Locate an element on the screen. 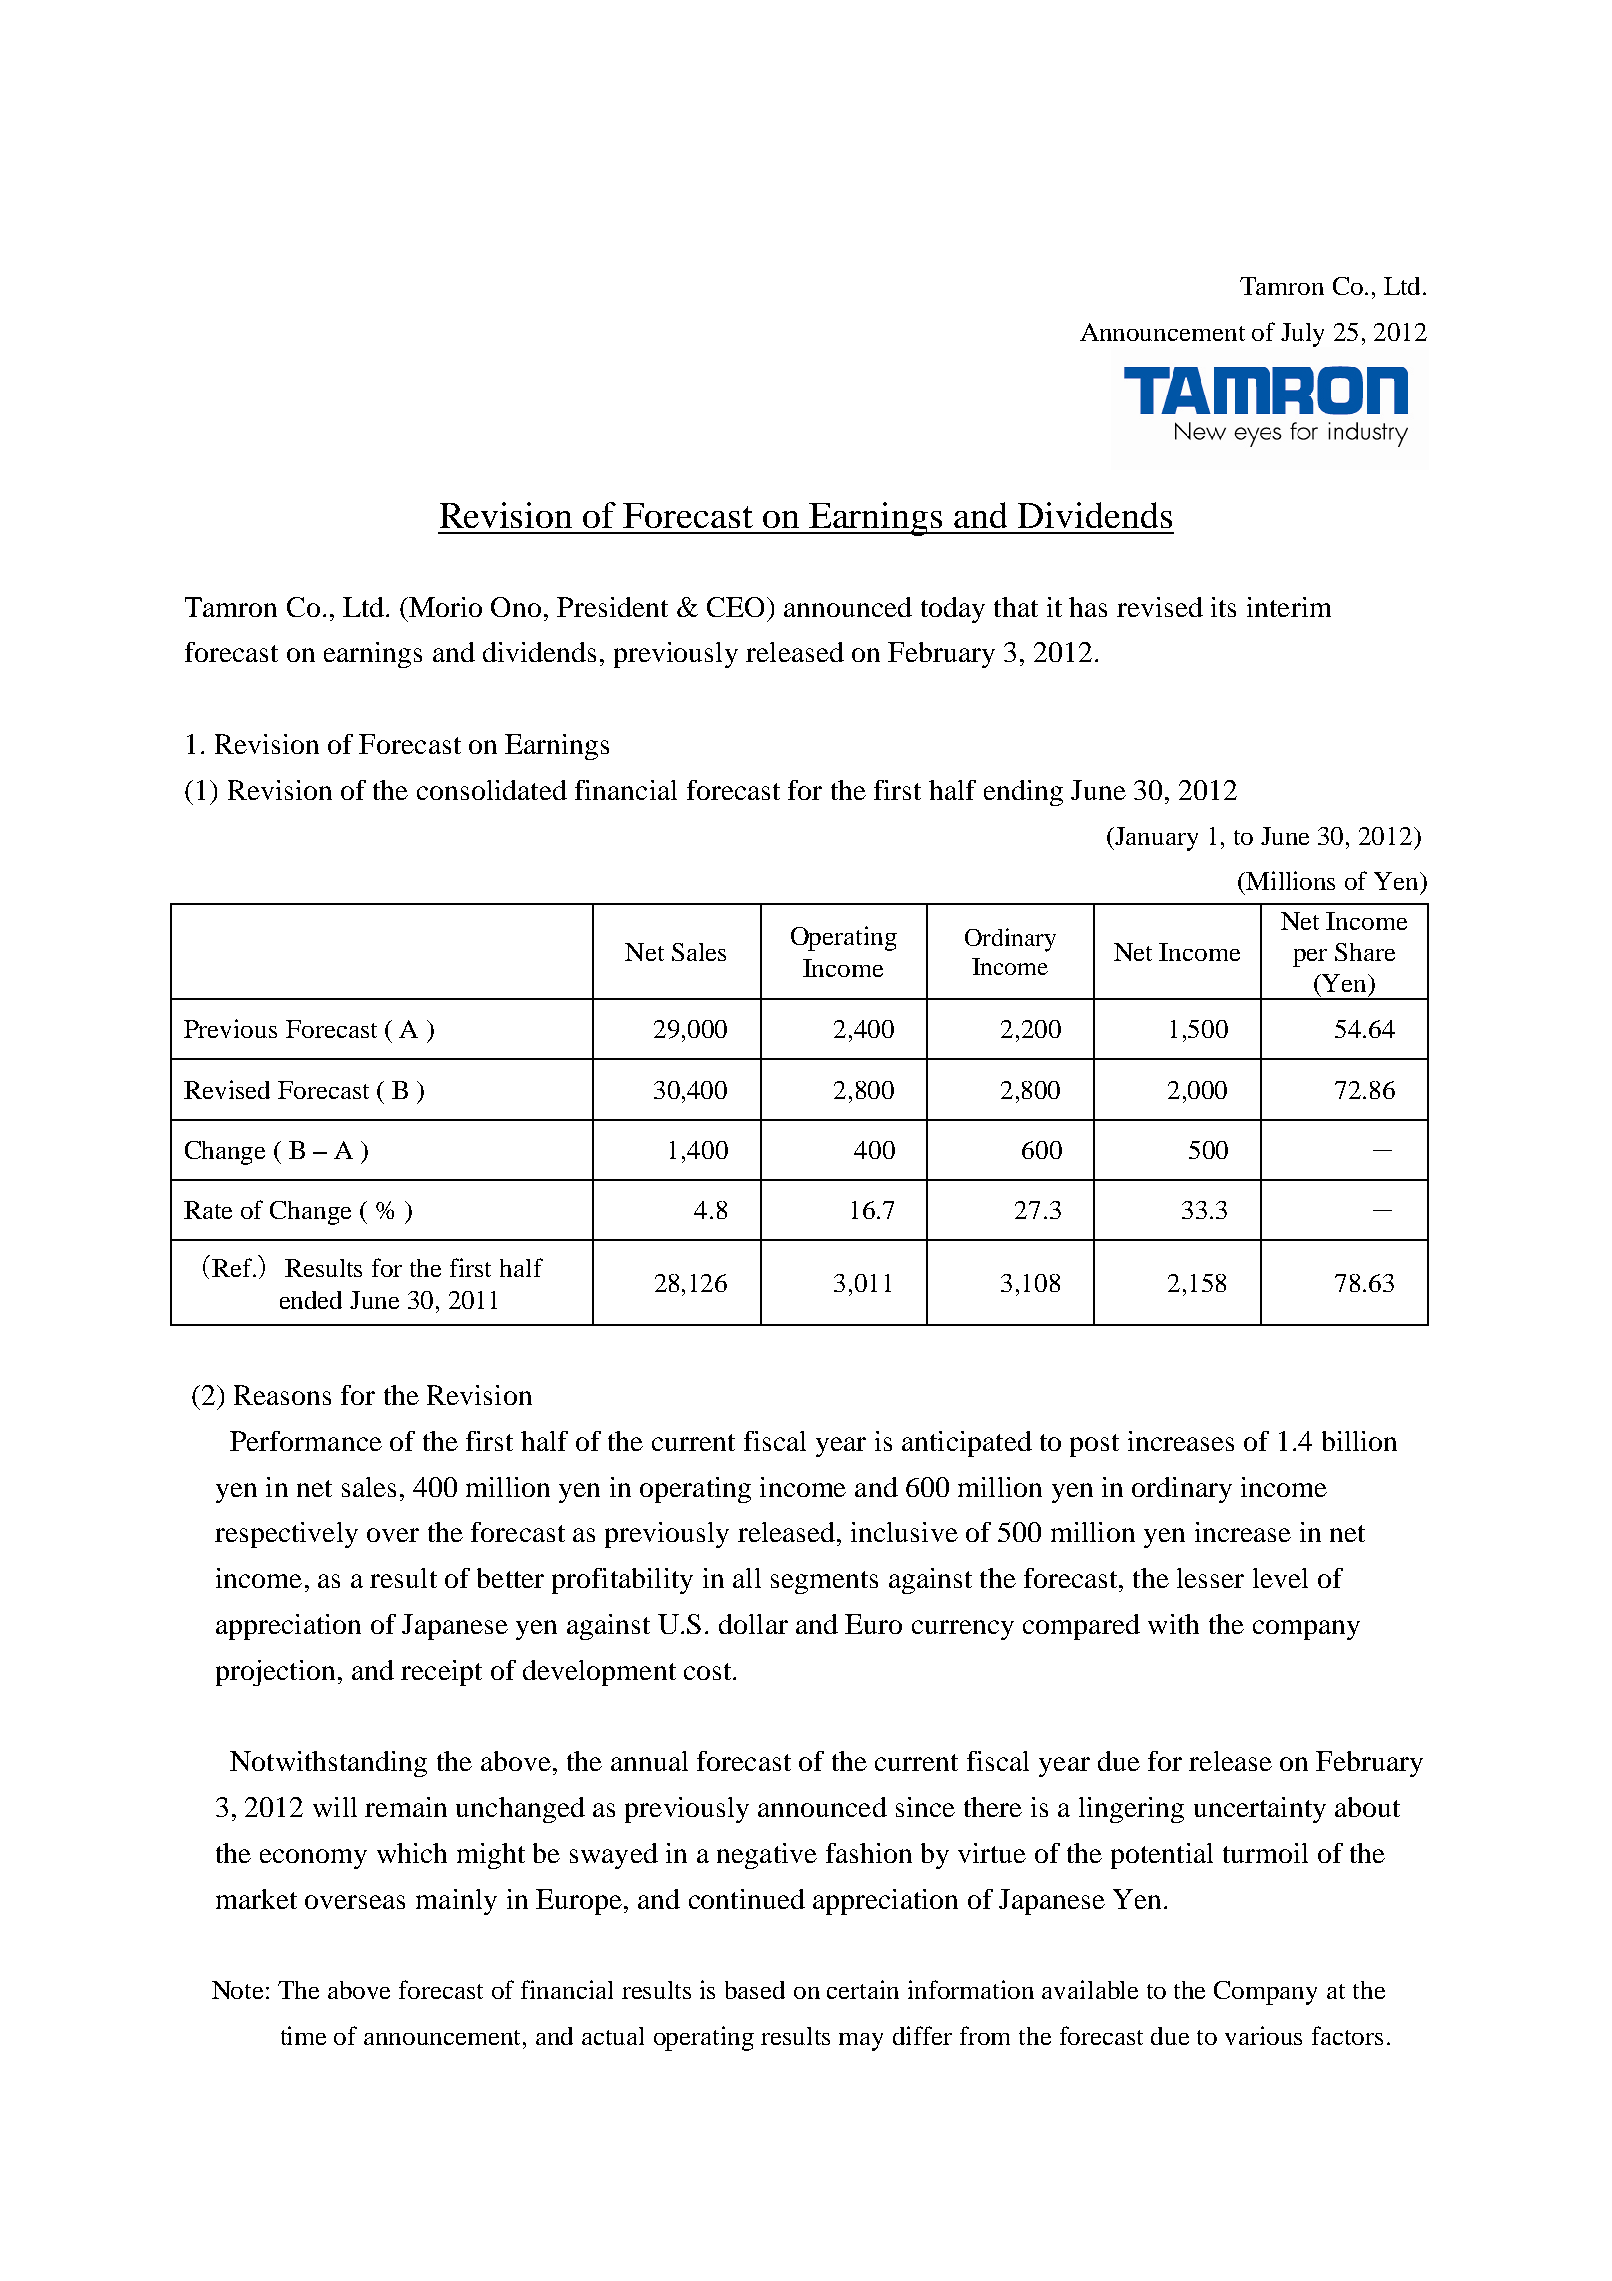 The image size is (1612, 2281). President is located at coordinates (612, 607).
